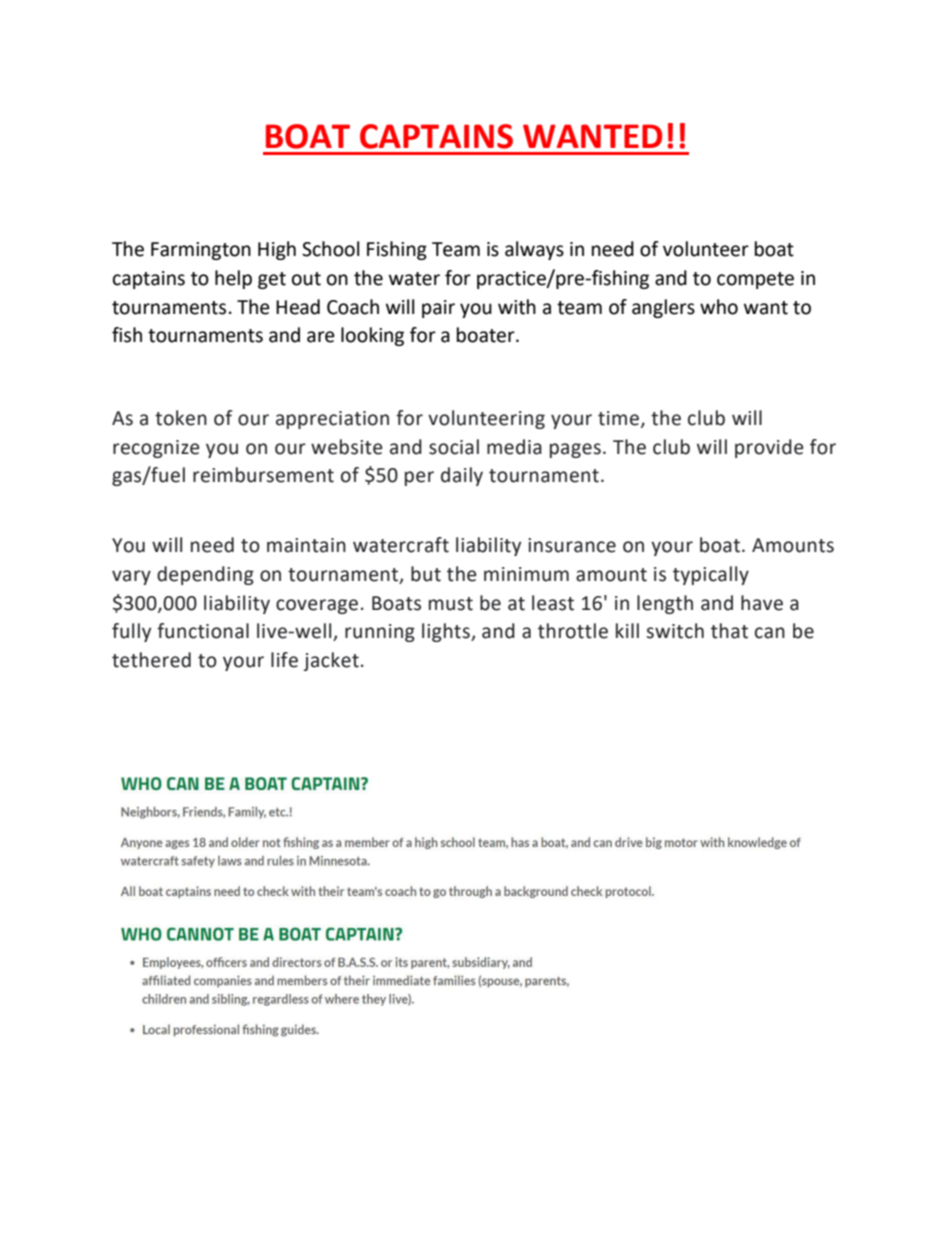 The width and height of the image is (952, 1233). I want to click on provide, so click(769, 448).
